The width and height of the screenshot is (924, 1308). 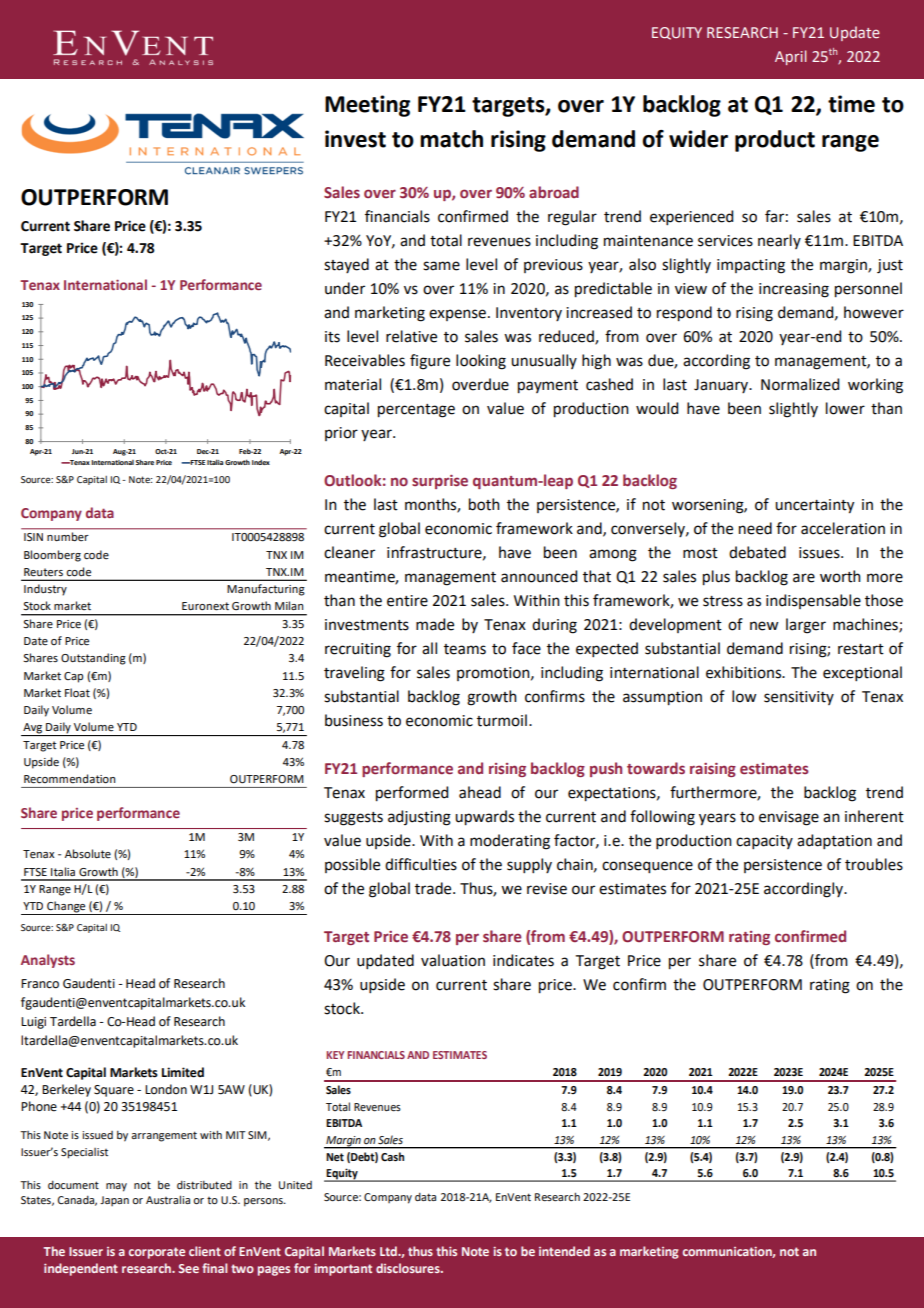 I want to click on Analysts, so click(x=48, y=961).
